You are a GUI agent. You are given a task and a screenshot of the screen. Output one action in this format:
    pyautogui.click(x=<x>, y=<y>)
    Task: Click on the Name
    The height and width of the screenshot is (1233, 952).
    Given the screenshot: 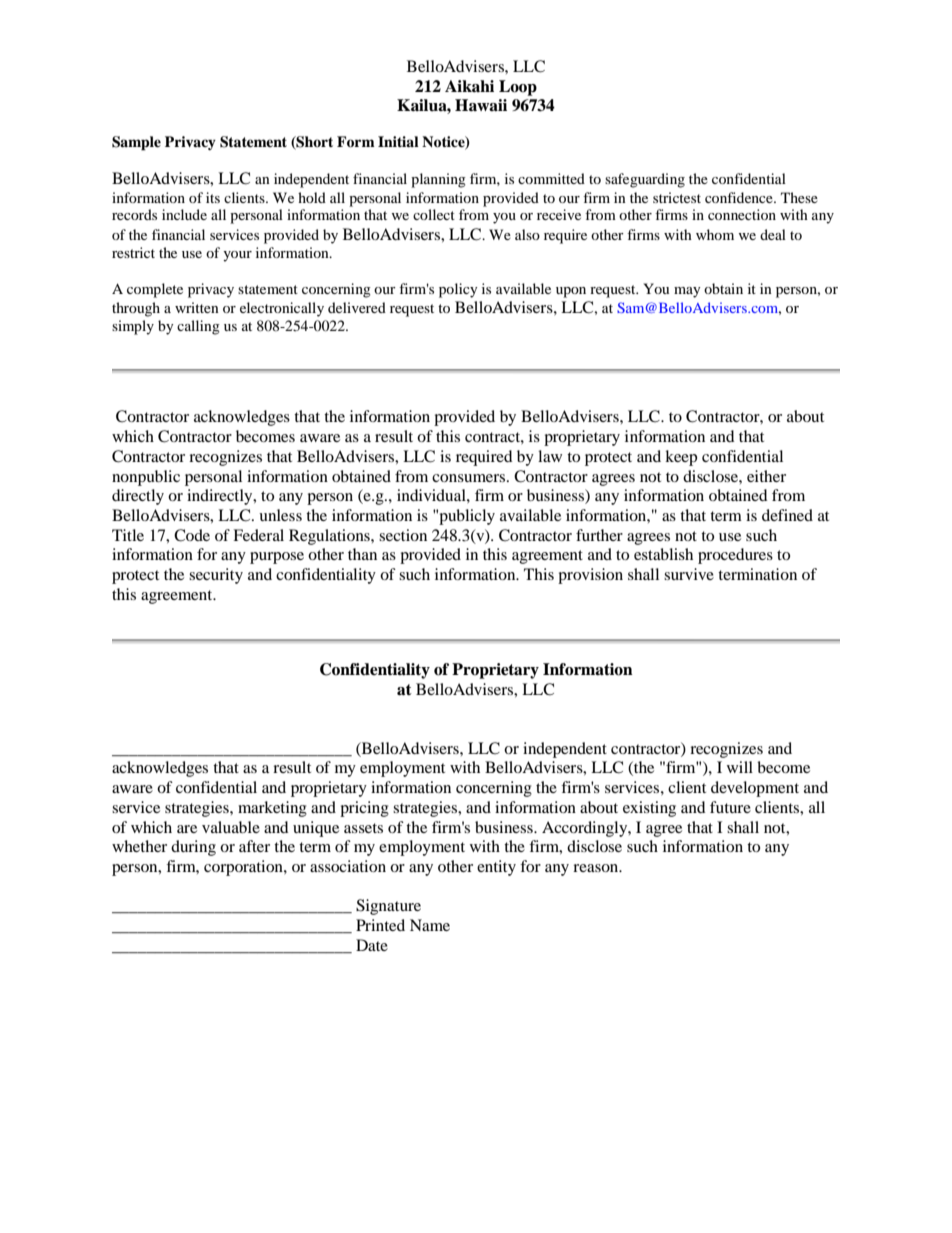 What is the action you would take?
    pyautogui.click(x=430, y=925)
